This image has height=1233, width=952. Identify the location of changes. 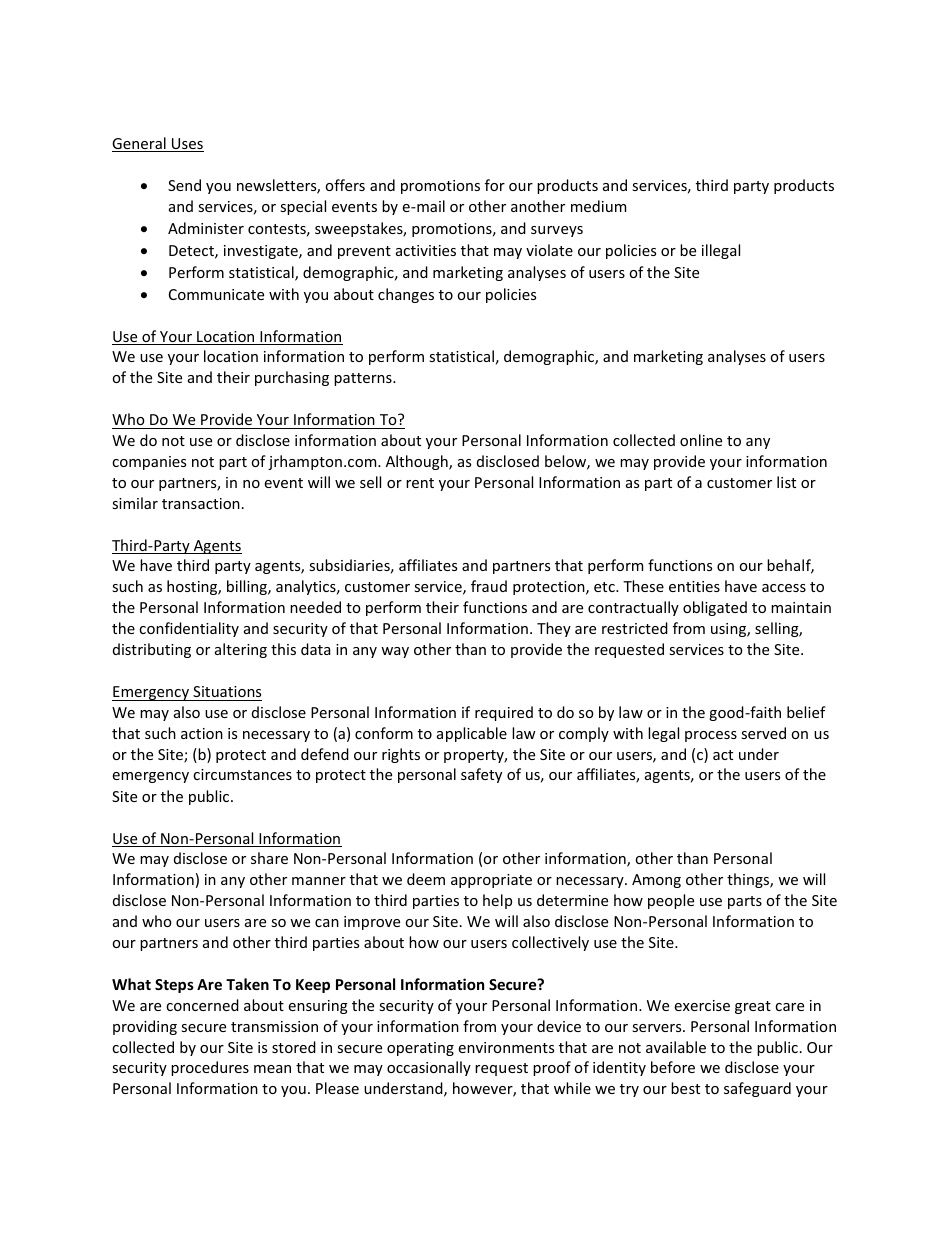
(406, 295).
